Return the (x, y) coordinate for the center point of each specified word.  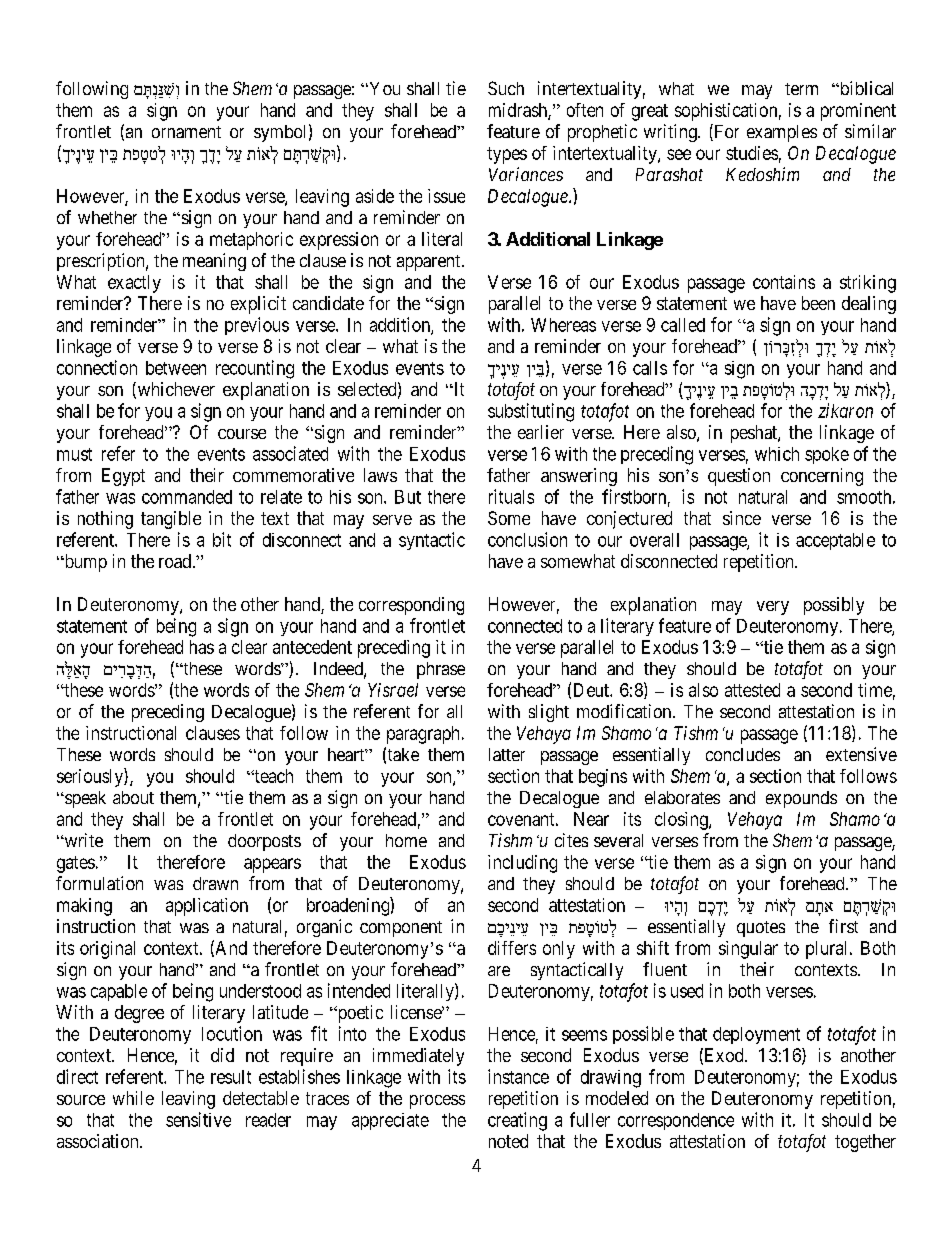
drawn (215, 883)
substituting (531, 412)
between (176, 368)
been (818, 303)
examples (782, 133)
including (522, 864)
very (773, 608)
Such (506, 88)
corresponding (411, 606)
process (437, 1102)
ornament (186, 132)
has (202, 647)
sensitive (198, 1119)
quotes (761, 929)
